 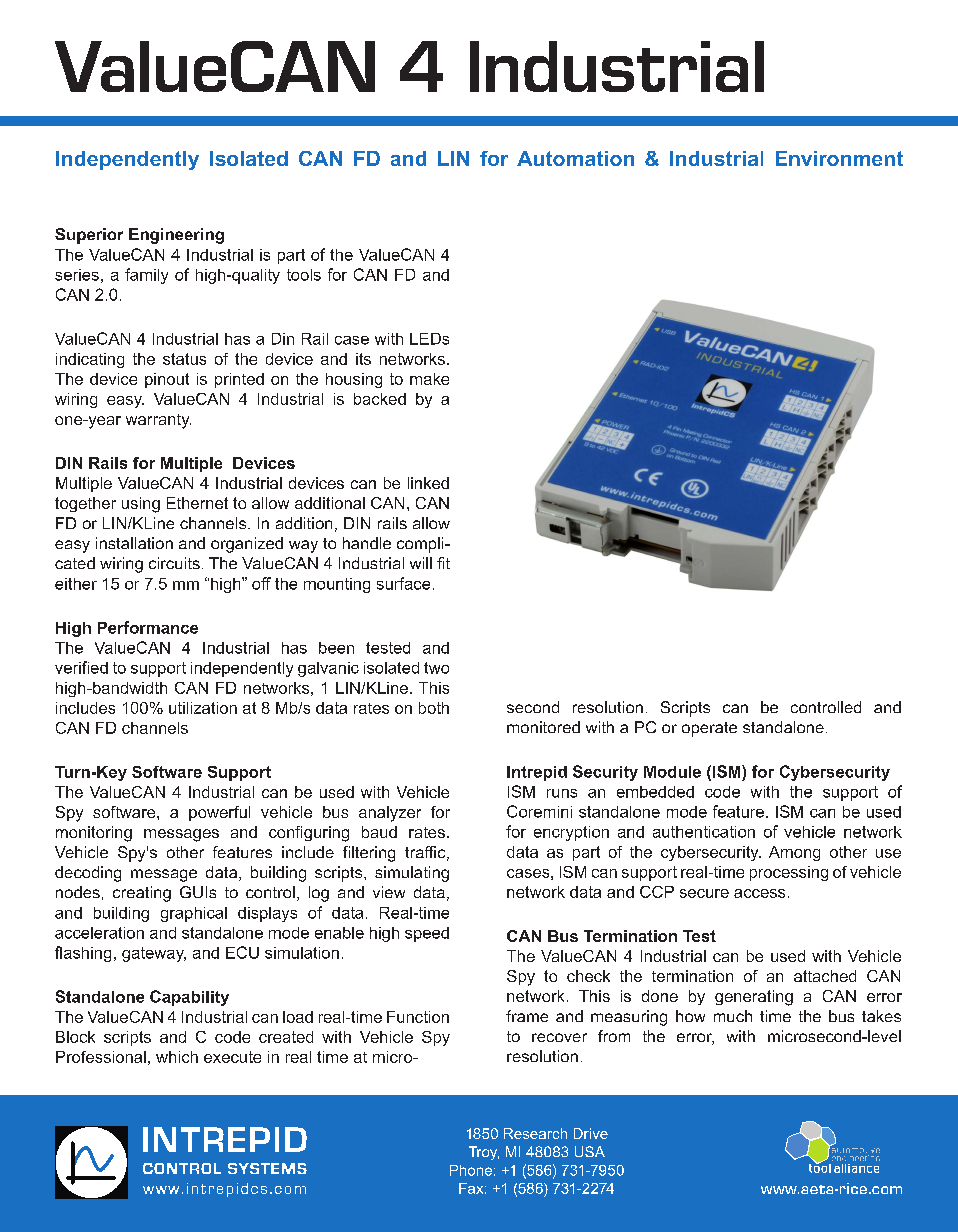 I want to click on Among, so click(x=794, y=853).
